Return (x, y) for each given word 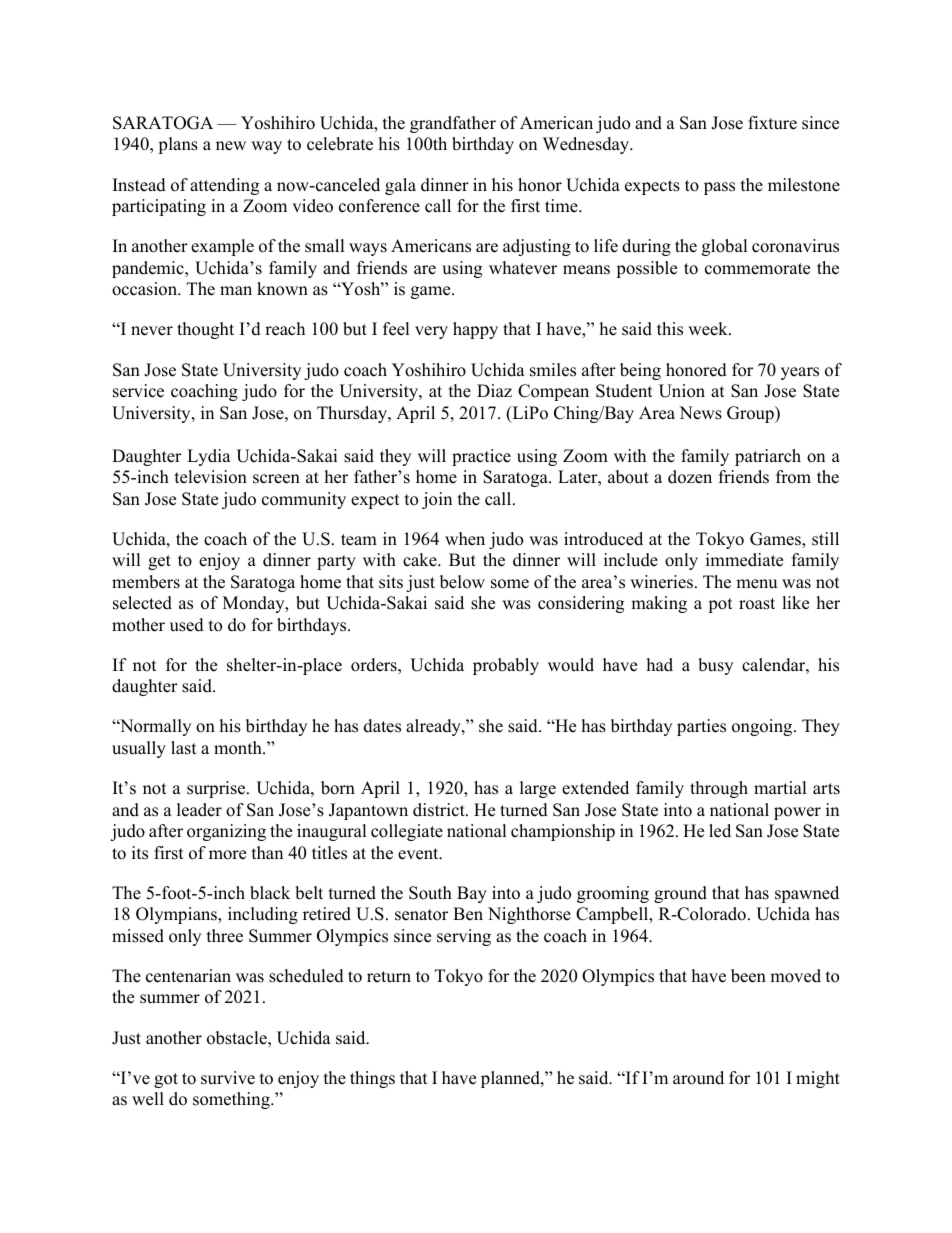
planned (511, 1079)
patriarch (768, 457)
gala (400, 186)
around (698, 1078)
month (239, 748)
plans (178, 145)
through (719, 789)
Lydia (209, 457)
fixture (772, 123)
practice (481, 457)
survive (228, 1078)
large (538, 789)
